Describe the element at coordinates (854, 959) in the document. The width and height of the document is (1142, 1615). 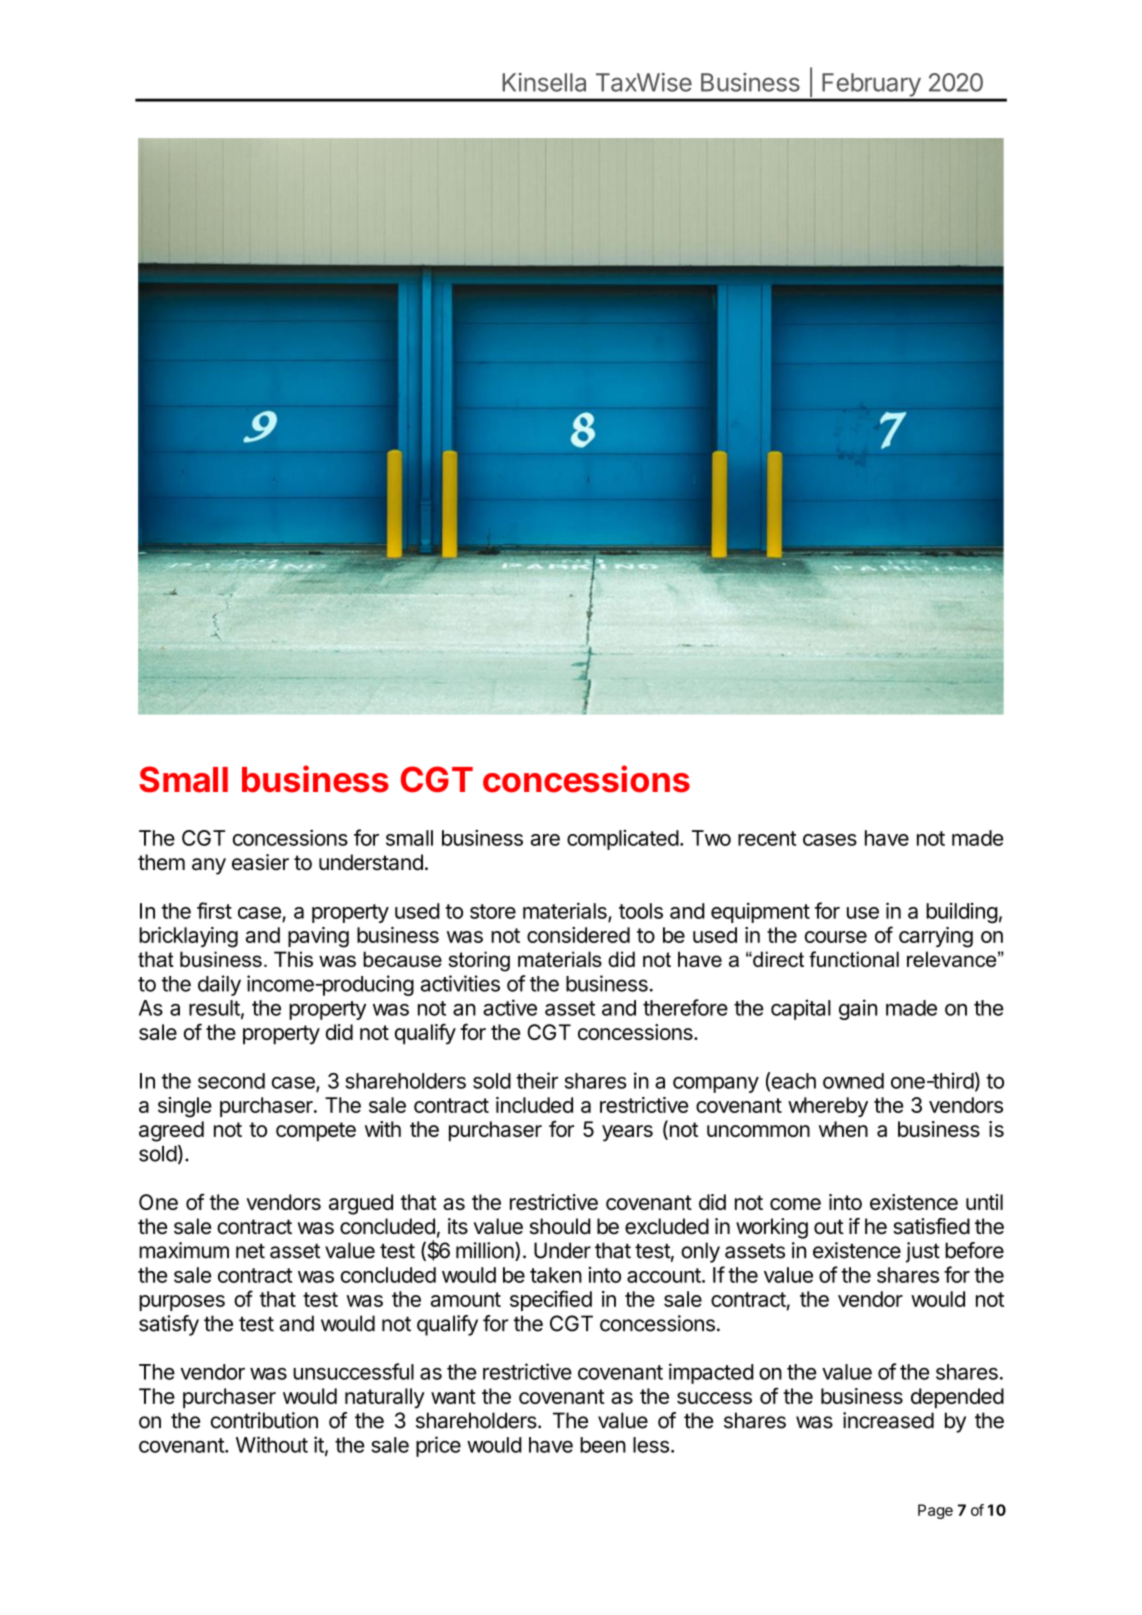
I see `functional` at that location.
